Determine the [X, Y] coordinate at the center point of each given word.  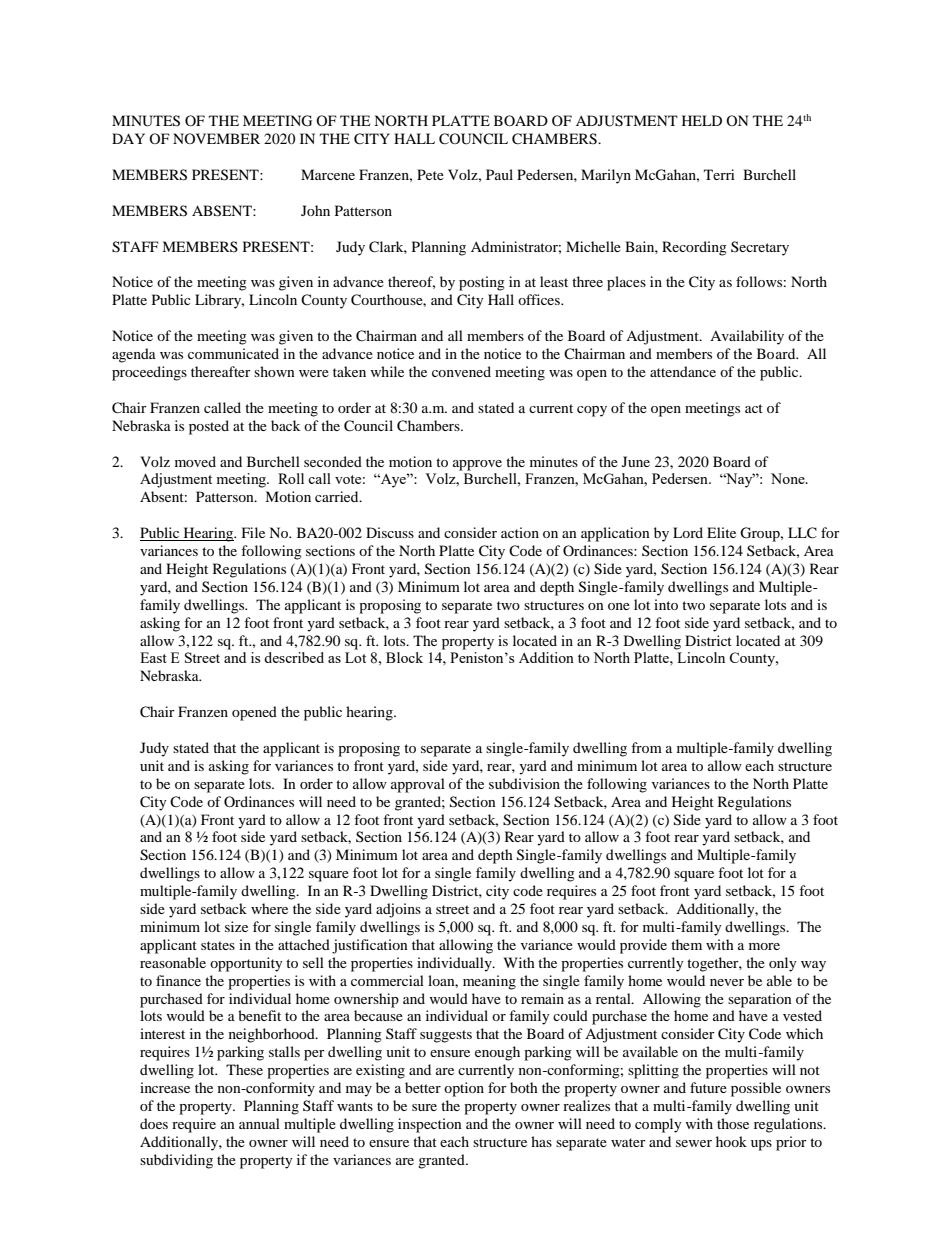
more [764, 946]
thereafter [221, 371]
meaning [489, 982]
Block [404, 657]
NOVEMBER [216, 138]
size [236, 926]
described [294, 657]
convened [461, 371]
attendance [683, 371]
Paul [499, 174]
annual [259, 1123]
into [666, 604]
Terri [719, 174]
